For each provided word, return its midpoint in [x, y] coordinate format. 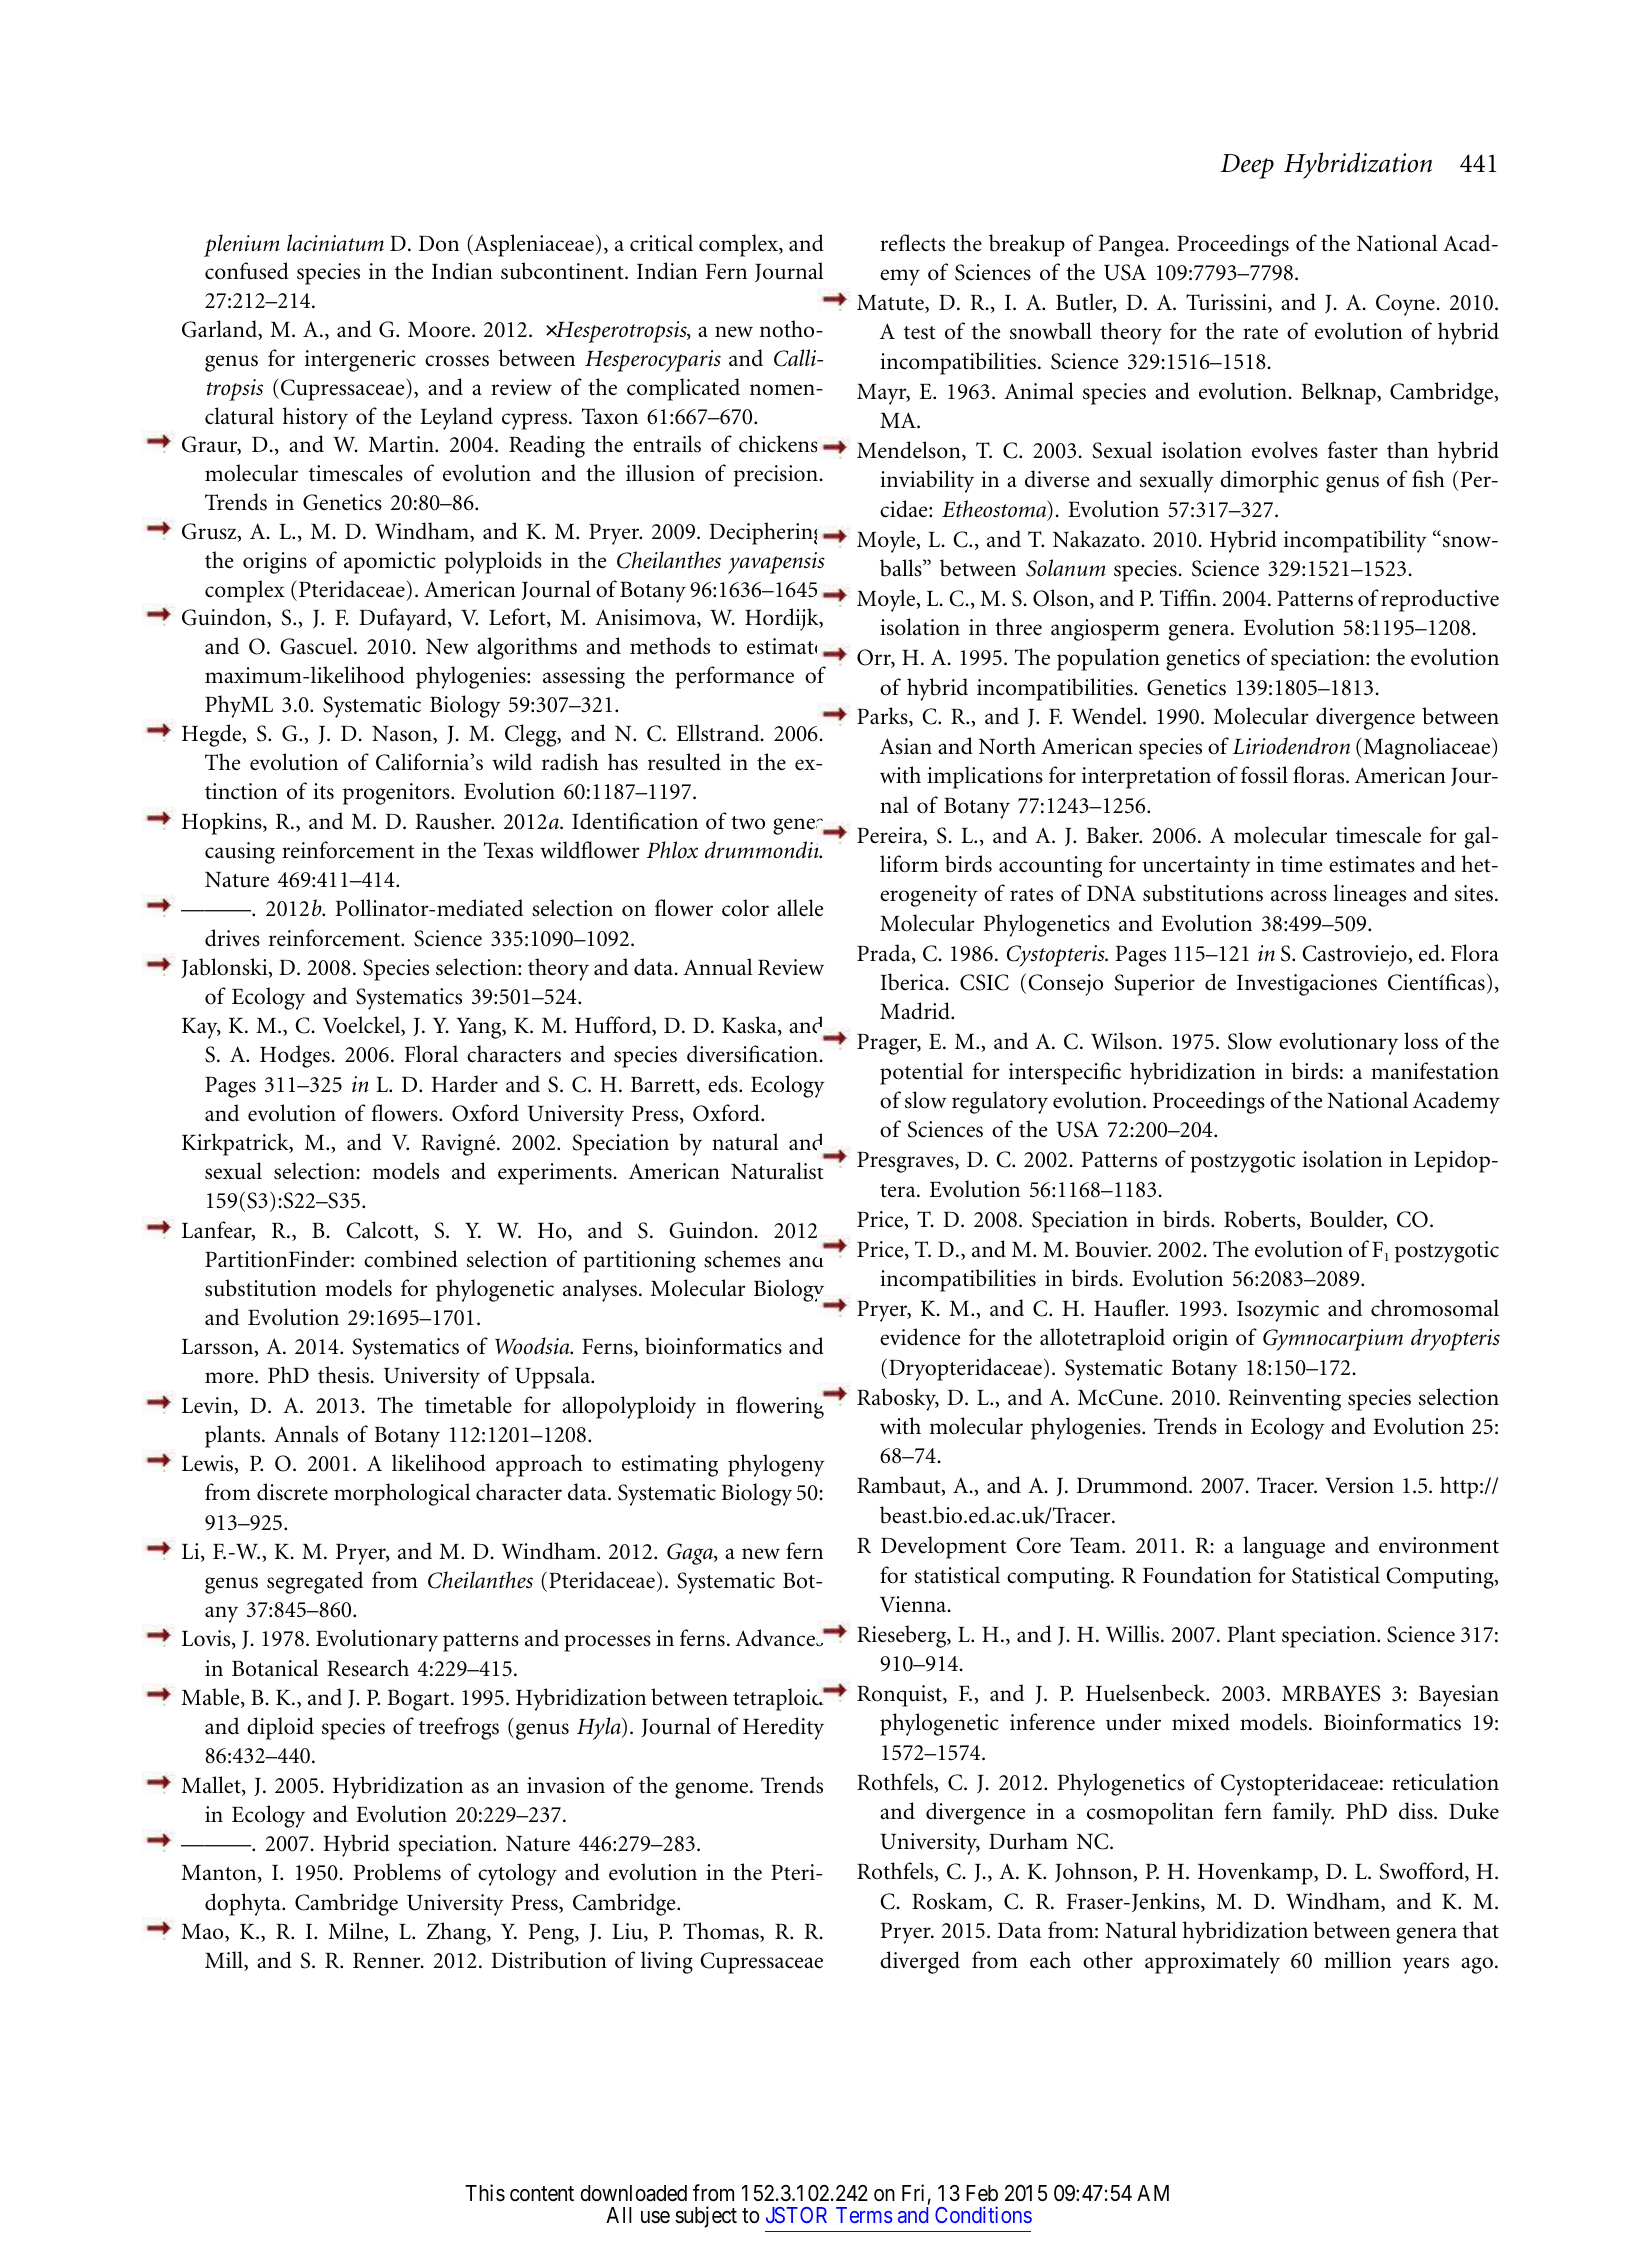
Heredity [783, 1728]
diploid [280, 1728]
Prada [885, 954]
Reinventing [1284, 1400]
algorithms [527, 648]
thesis [343, 1375]
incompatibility [1355, 541]
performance [734, 677]
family [1303, 1813]
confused [247, 271]
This [485, 2193]
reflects [912, 243]
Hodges [295, 1056]
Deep [1247, 166]
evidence [920, 1337]
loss [1421, 1041]
